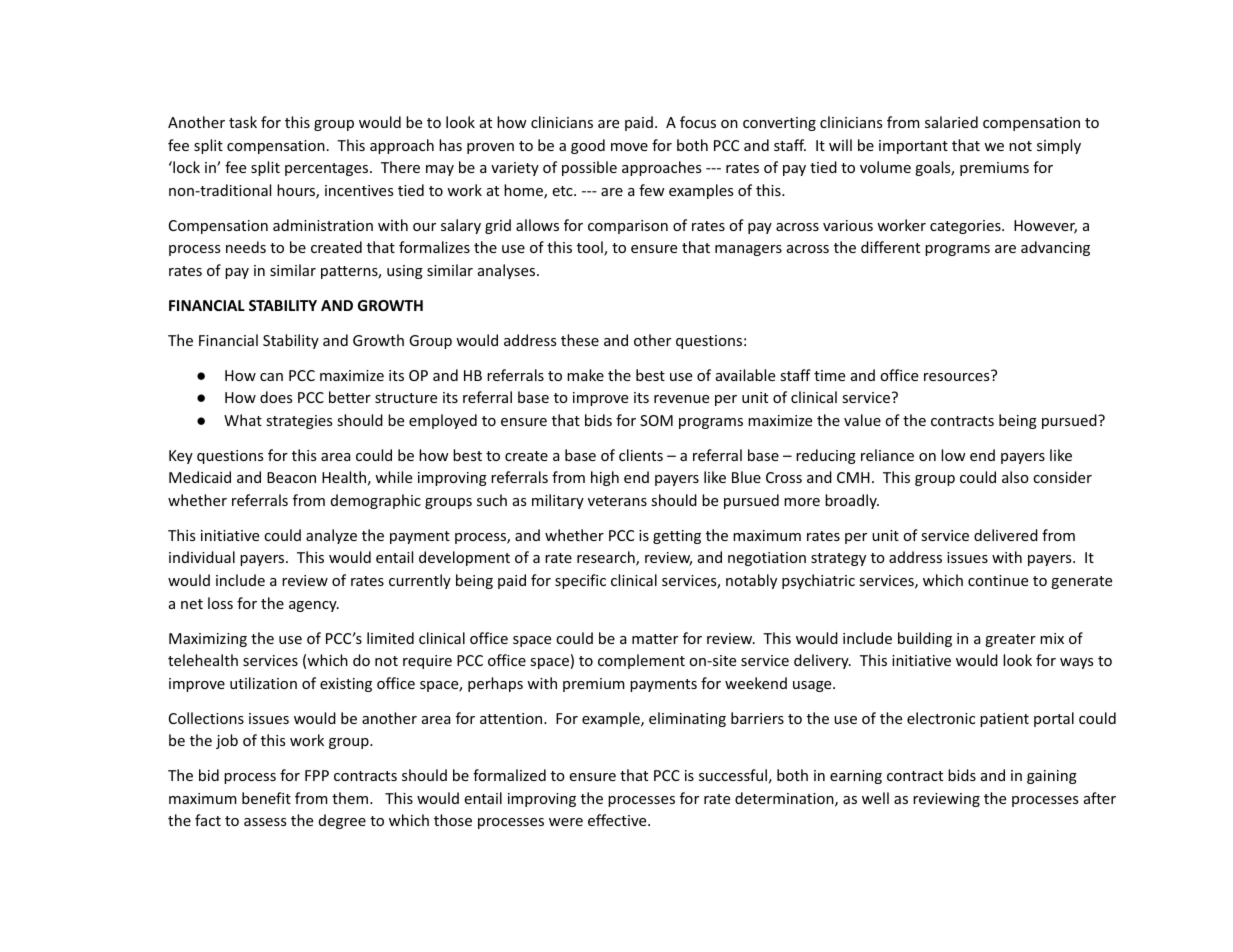 The width and height of the page is (1233, 952). What do you see at coordinates (266, 798) in the page?
I see `benefit` at bounding box center [266, 798].
